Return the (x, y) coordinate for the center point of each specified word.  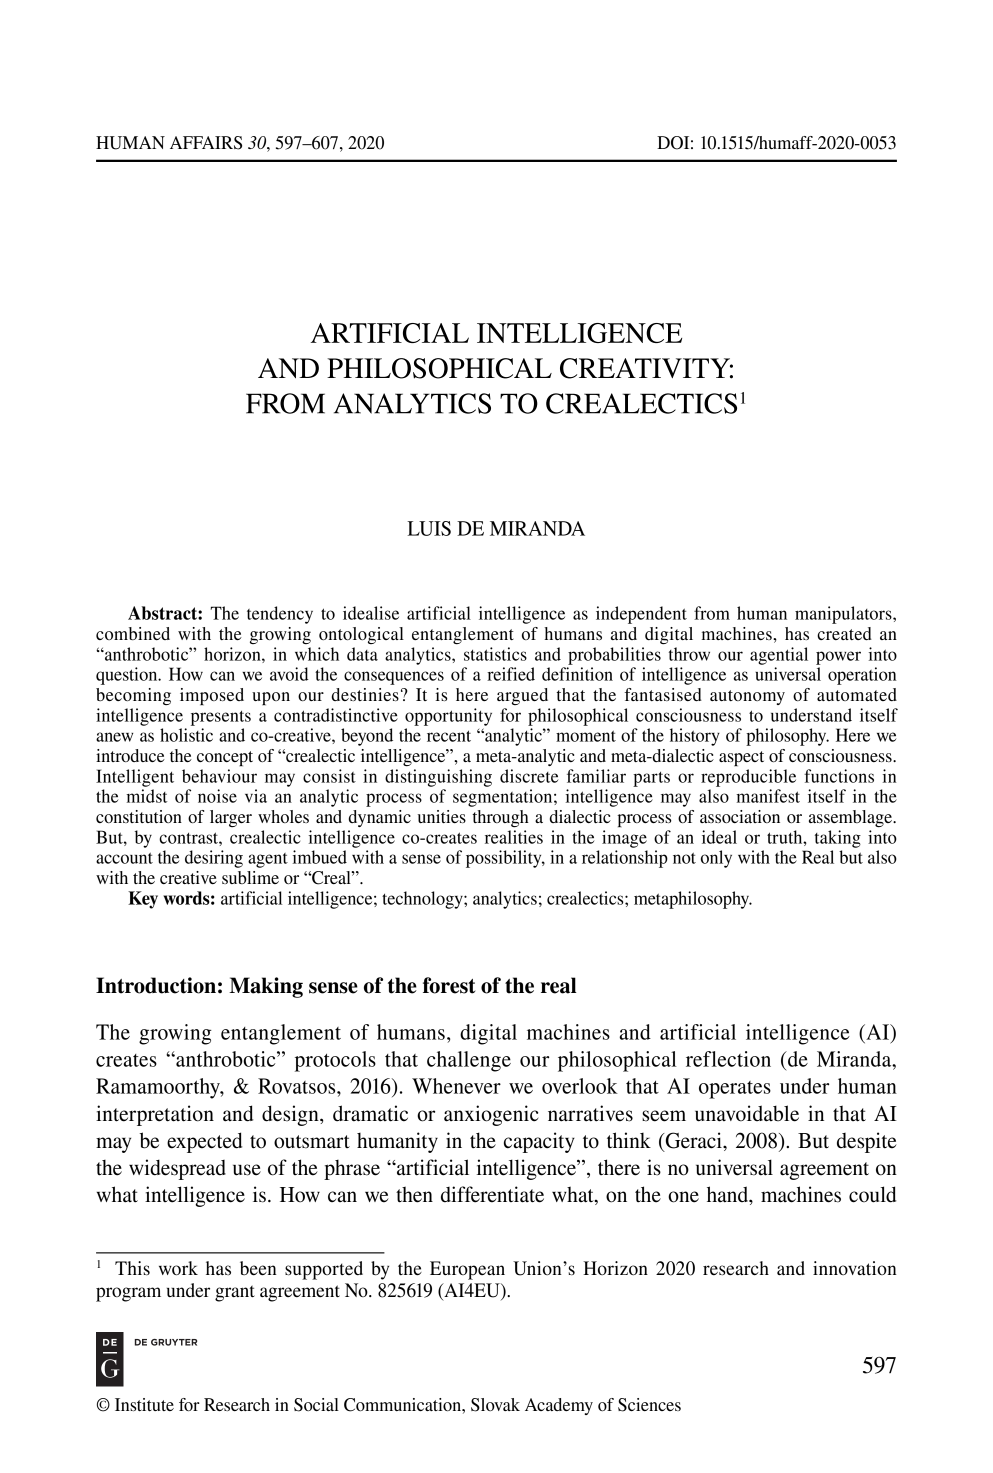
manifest (768, 796)
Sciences (649, 1405)
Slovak (495, 1405)
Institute (144, 1404)
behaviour (219, 776)
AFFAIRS (206, 143)
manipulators (844, 615)
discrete (529, 776)
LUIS (429, 528)
